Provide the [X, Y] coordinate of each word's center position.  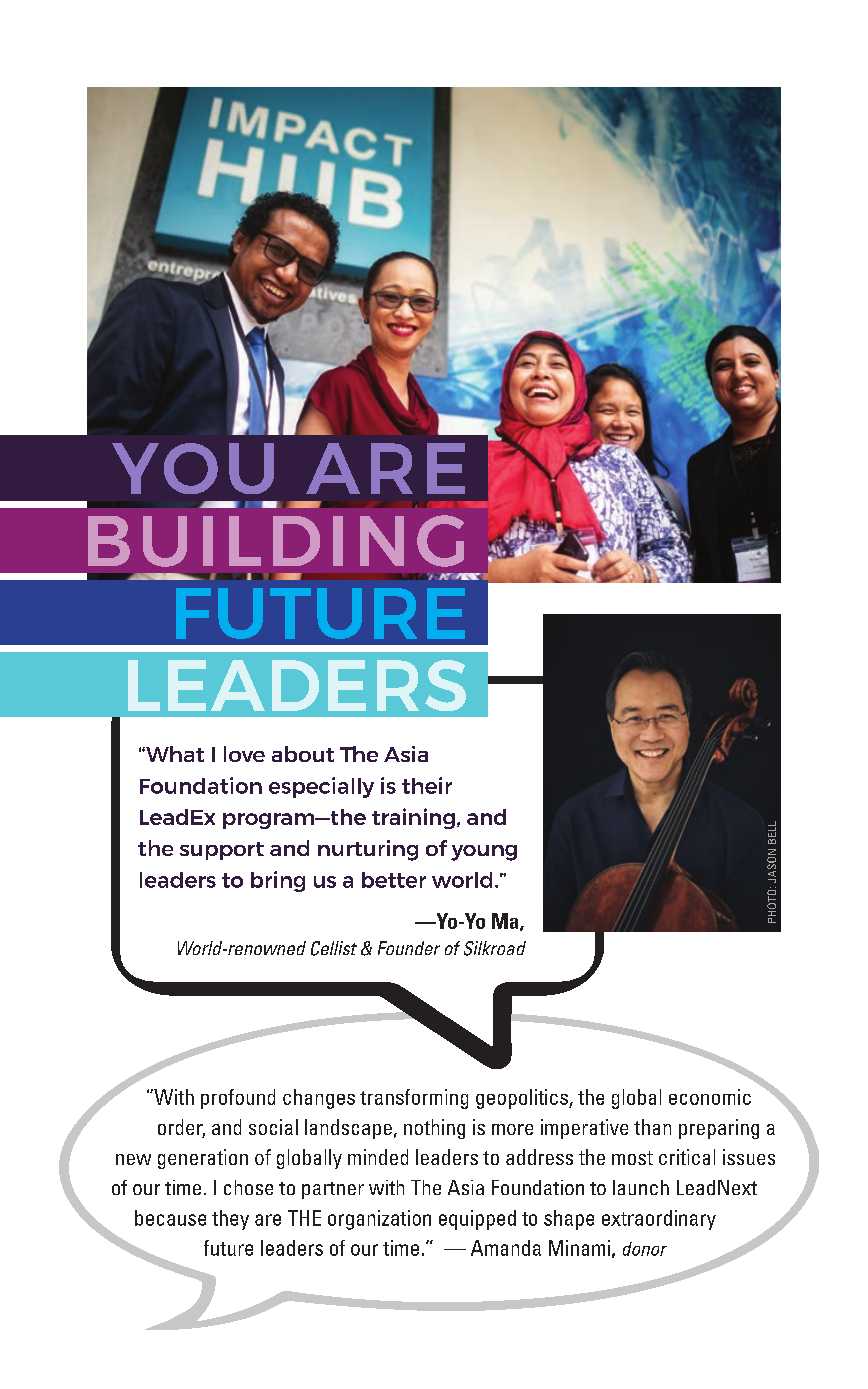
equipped [477, 1220]
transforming [414, 1099]
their [427, 785]
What [174, 754]
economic [710, 1097]
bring [278, 881]
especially [321, 787]
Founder [409, 948]
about [303, 754]
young [484, 853]
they [230, 1220]
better [394, 880]
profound [238, 1099]
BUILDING [276, 541]
